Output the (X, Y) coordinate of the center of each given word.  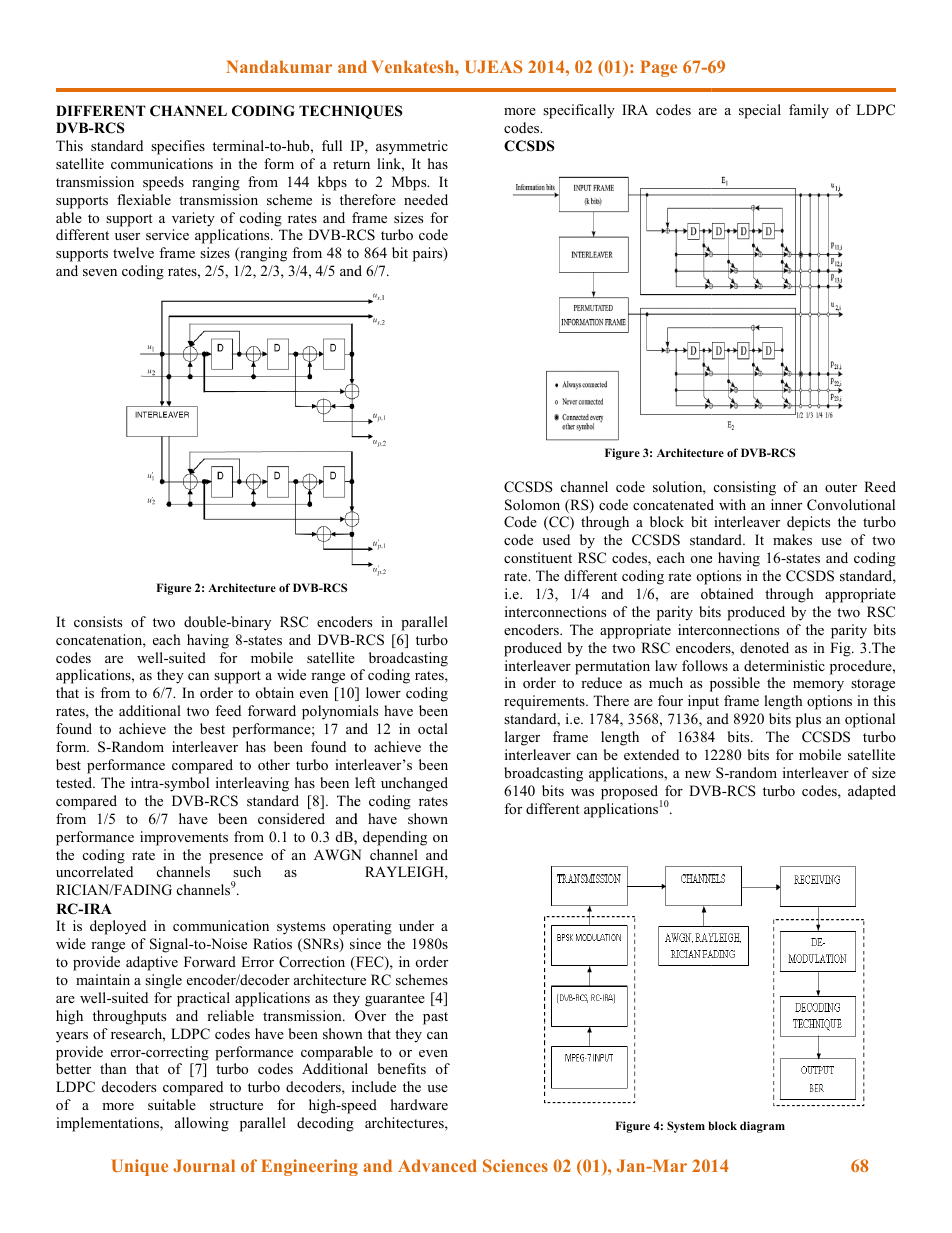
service (167, 234)
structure (236, 1105)
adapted (872, 792)
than (113, 1068)
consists (98, 621)
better (73, 1068)
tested (75, 782)
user (127, 236)
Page (658, 68)
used (556, 539)
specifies (178, 147)
